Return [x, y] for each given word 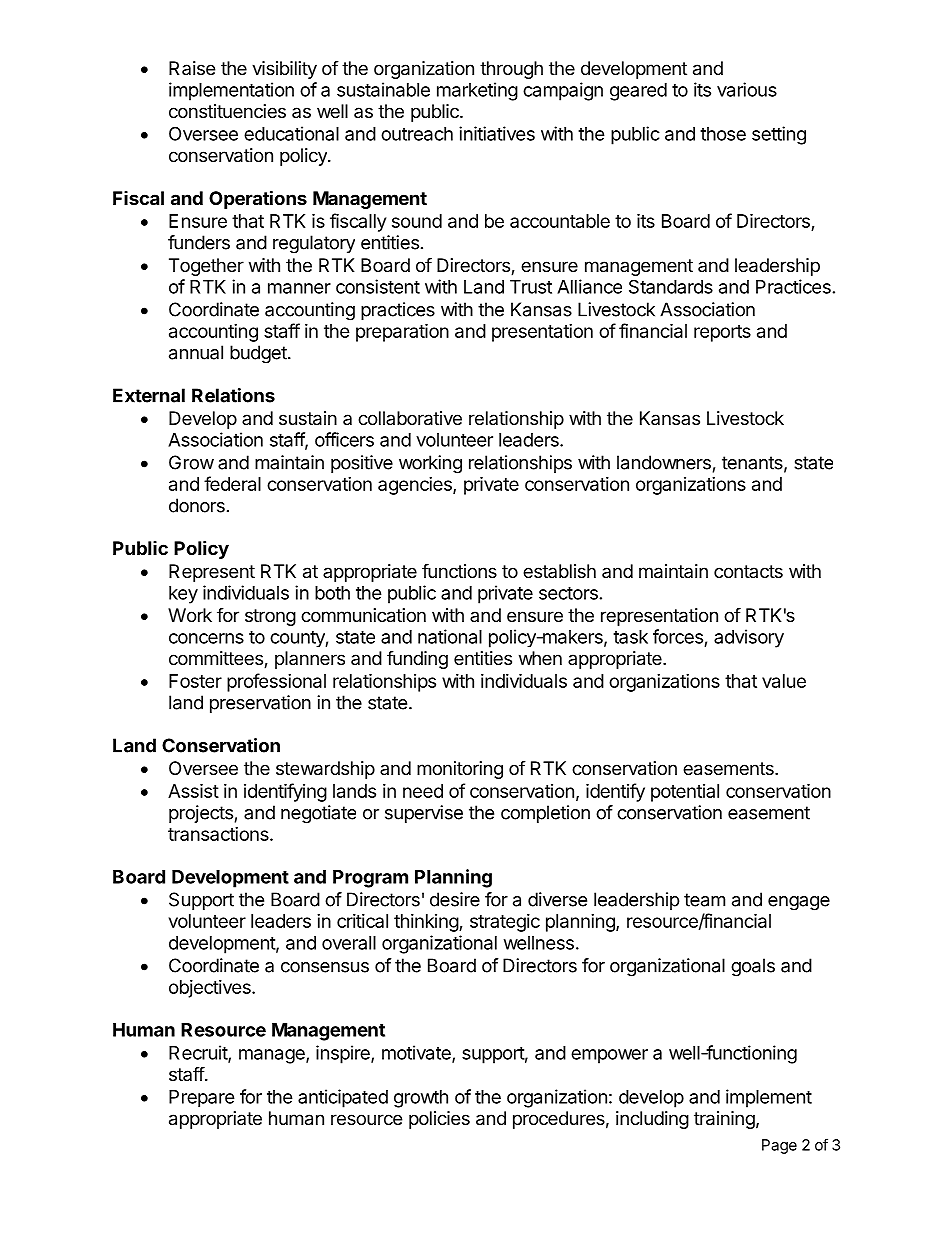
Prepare [202, 1098]
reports [722, 333]
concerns [206, 638]
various [747, 89]
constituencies [227, 111]
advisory [749, 638]
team [704, 900]
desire [455, 899]
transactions [219, 834]
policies [439, 1120]
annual [196, 352]
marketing [477, 91]
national [450, 636]
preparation [402, 332]
